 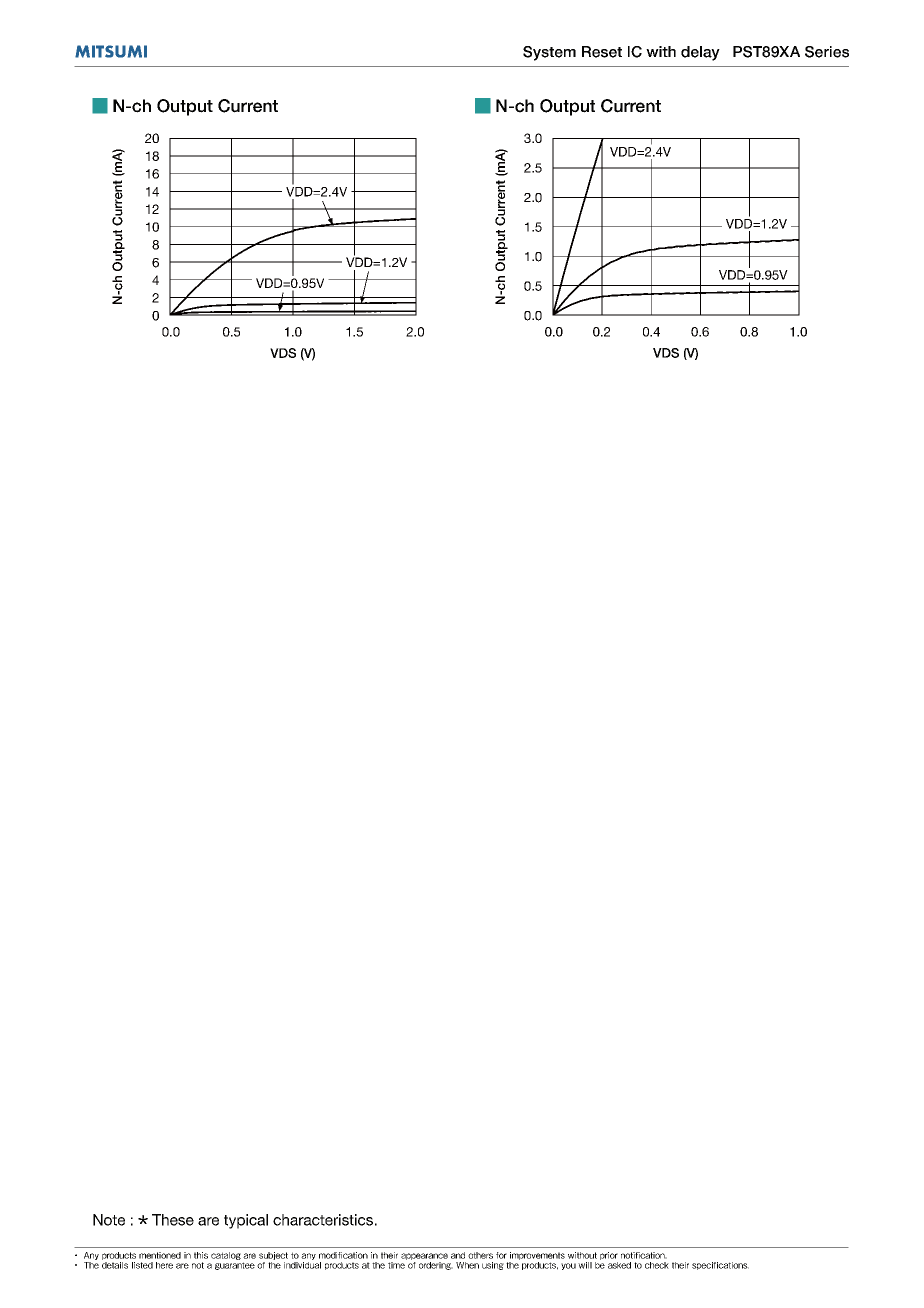 What do you see at coordinates (173, 1220) in the screenshot?
I see `These` at bounding box center [173, 1220].
